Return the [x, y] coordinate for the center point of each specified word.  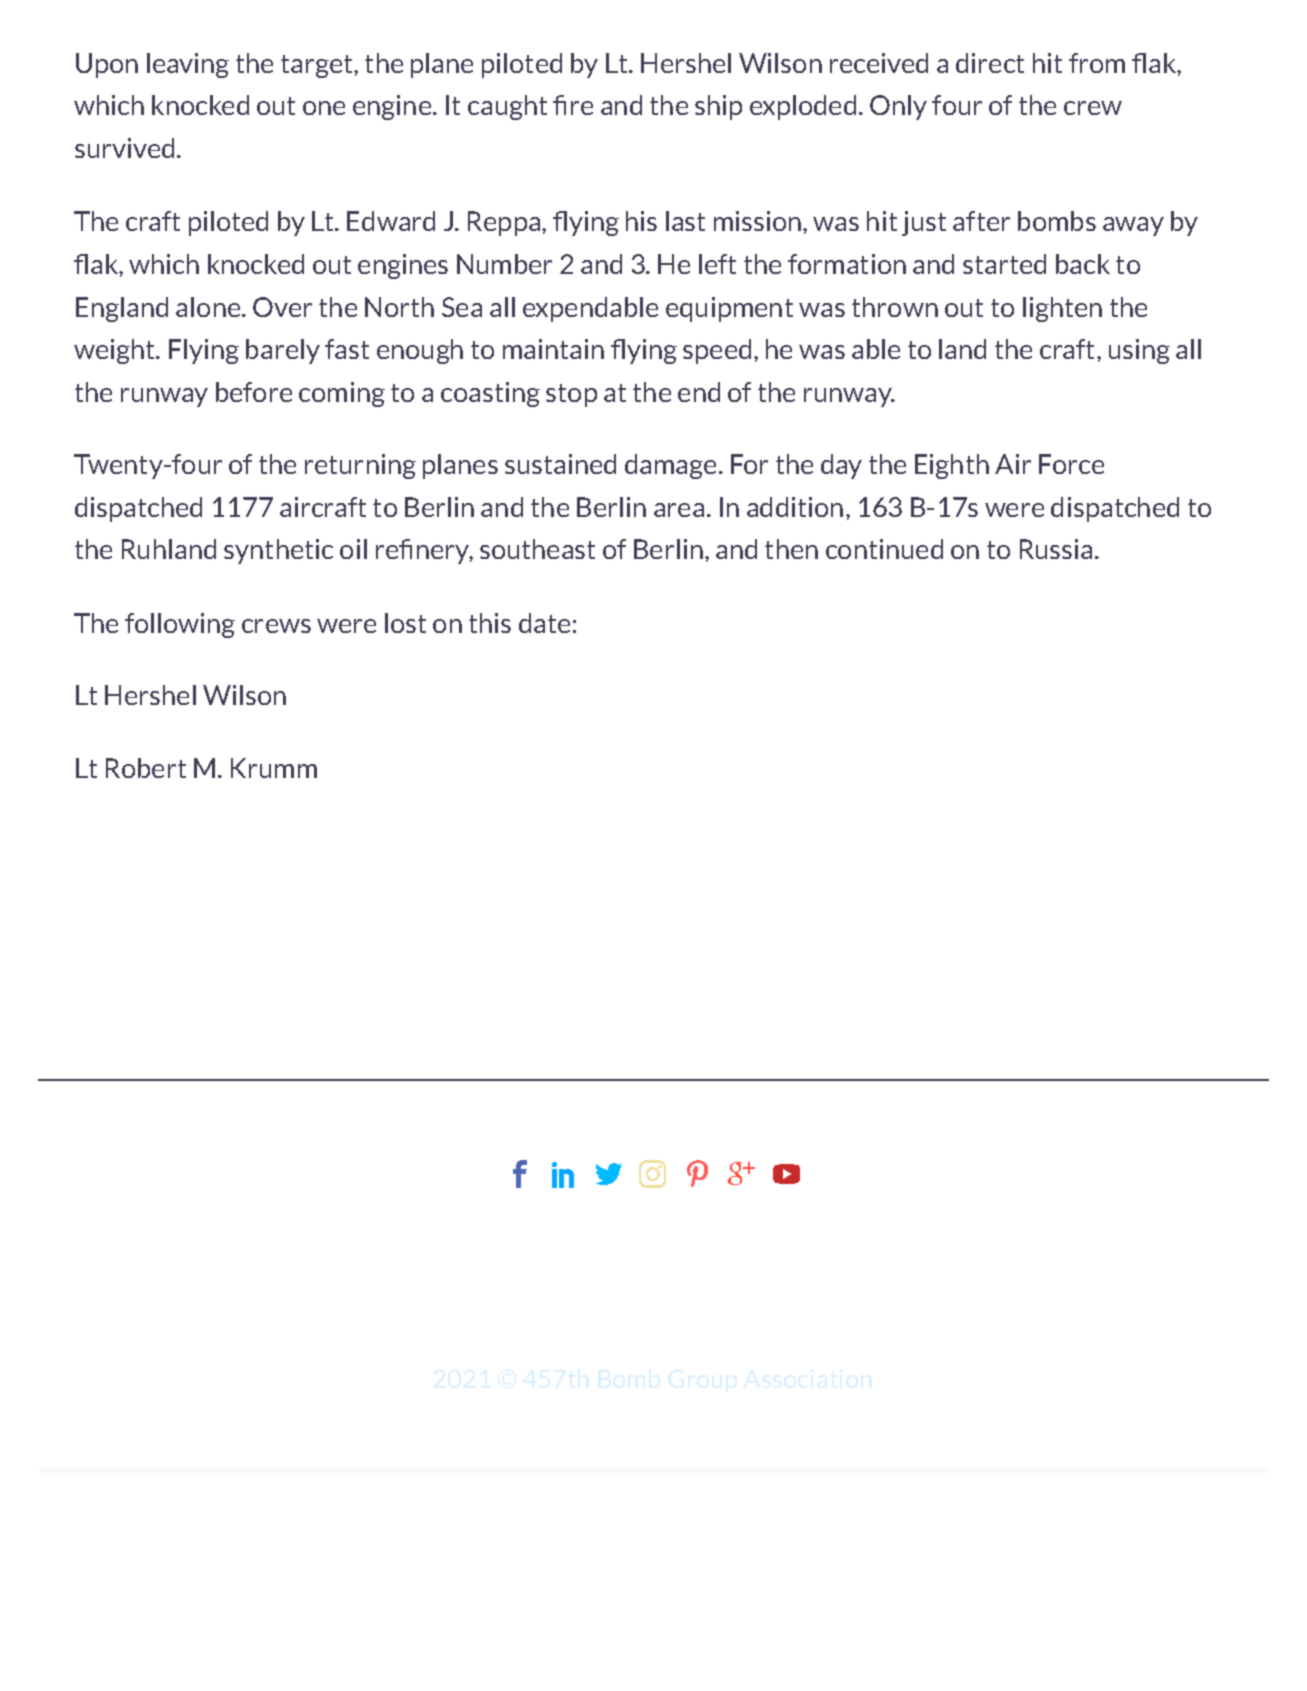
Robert [146, 768]
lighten [1062, 309]
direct [990, 63]
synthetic [278, 551]
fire [573, 105]
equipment [729, 309]
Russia [1056, 549]
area [679, 510]
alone [209, 307]
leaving [188, 65]
